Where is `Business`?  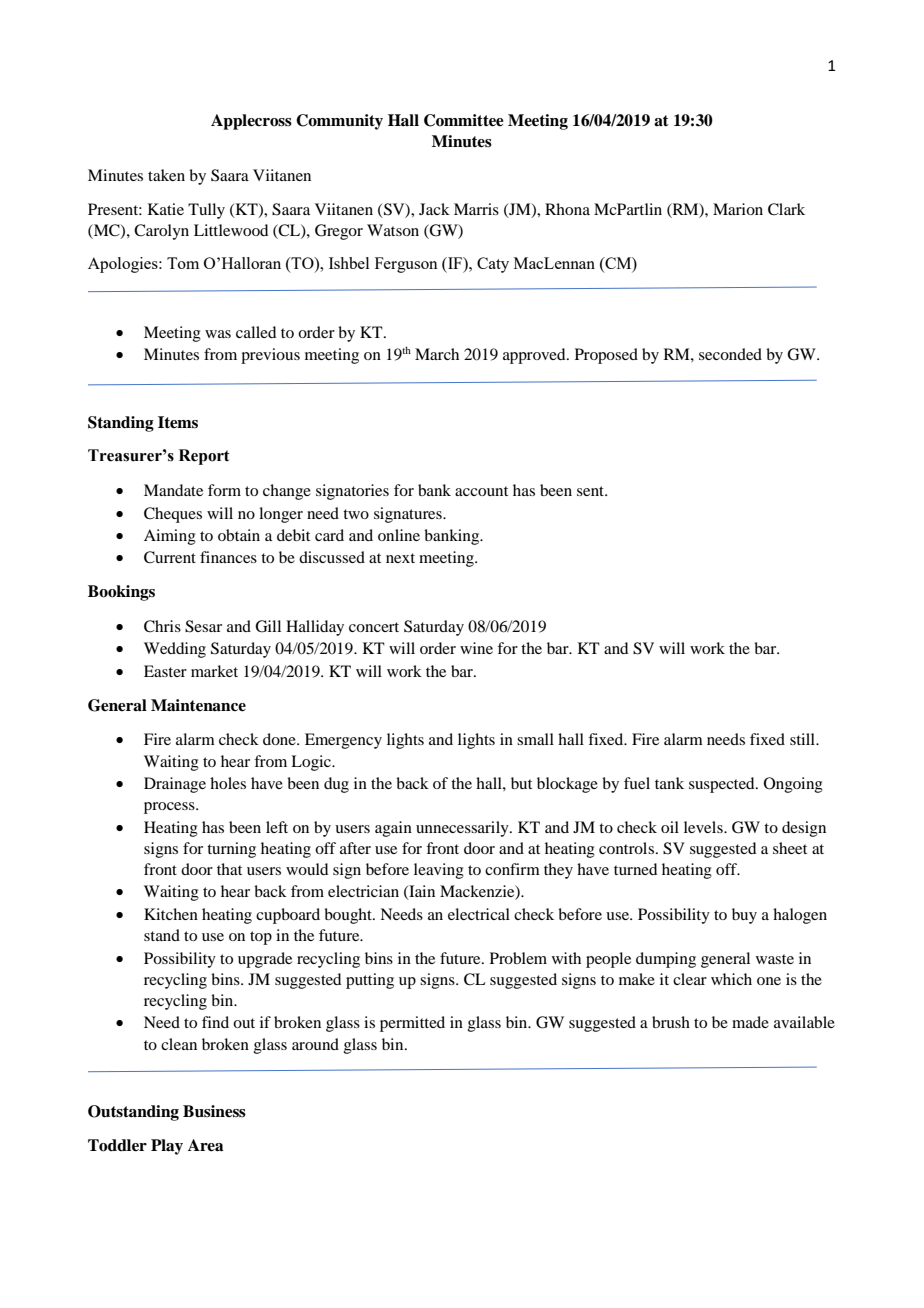 Business is located at coordinates (214, 1111).
